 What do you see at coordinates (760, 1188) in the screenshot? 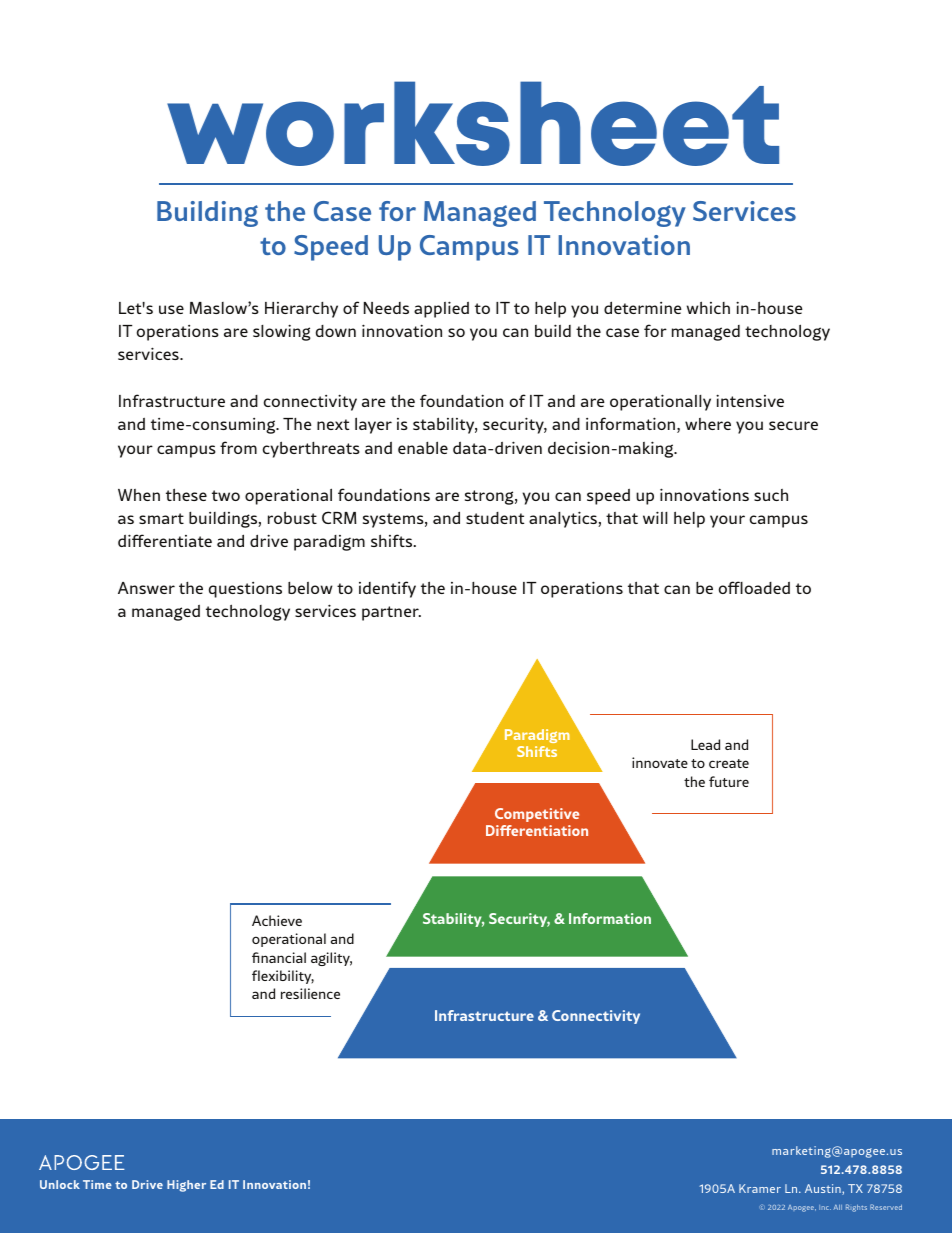
I see `Kramer` at bounding box center [760, 1188].
